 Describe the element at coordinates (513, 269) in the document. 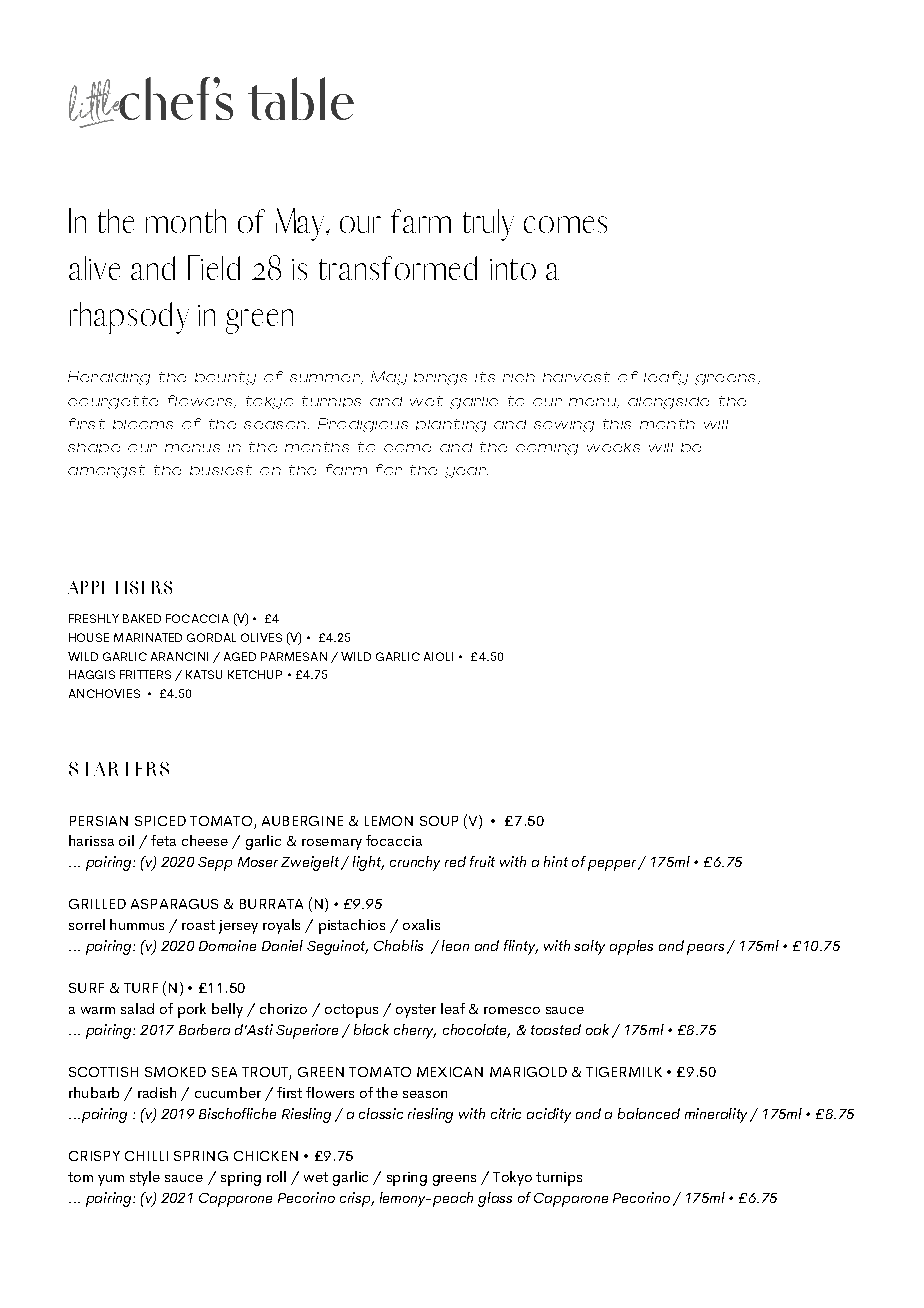

I see `into` at that location.
